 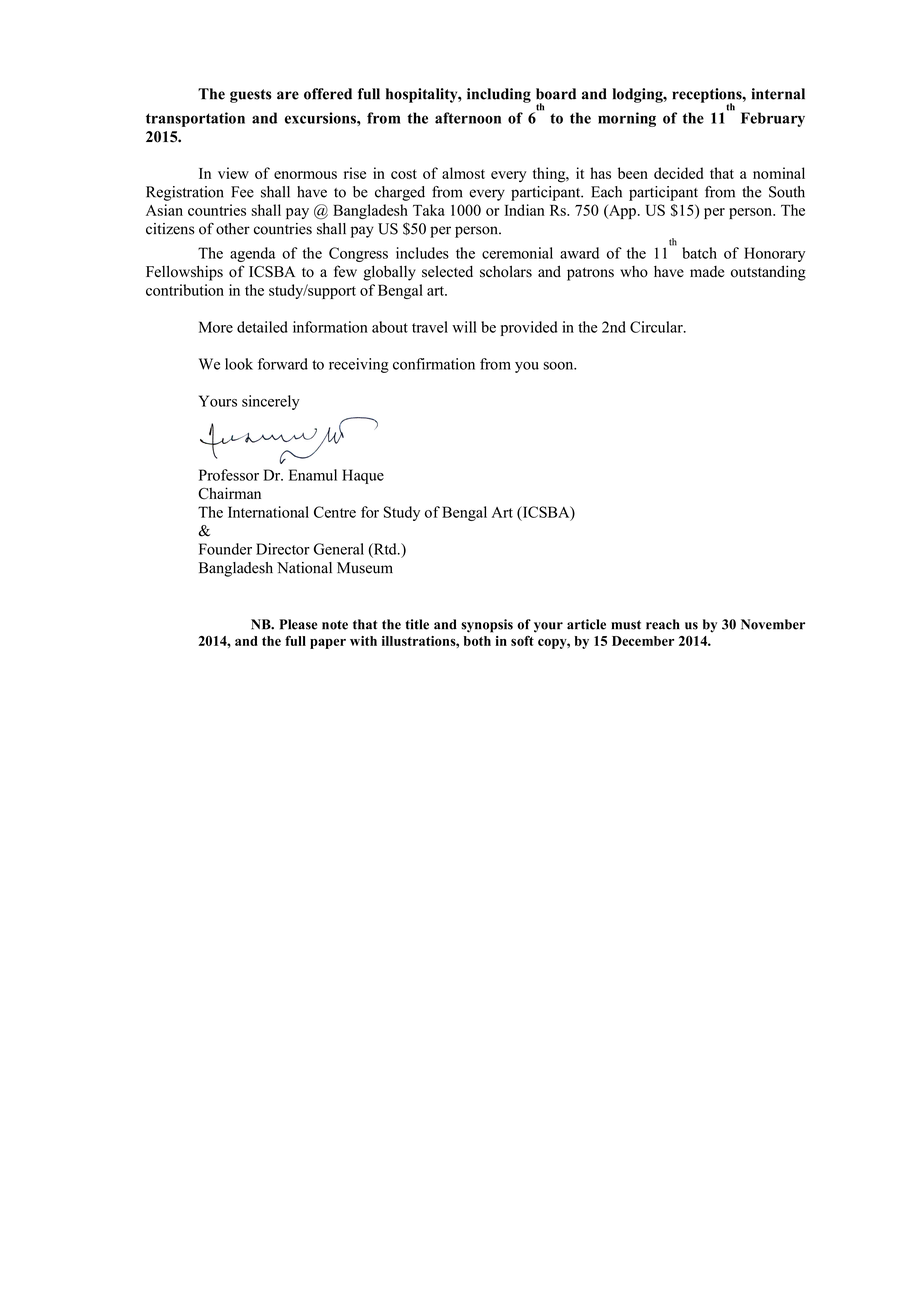 I want to click on synopsis, so click(x=487, y=626).
